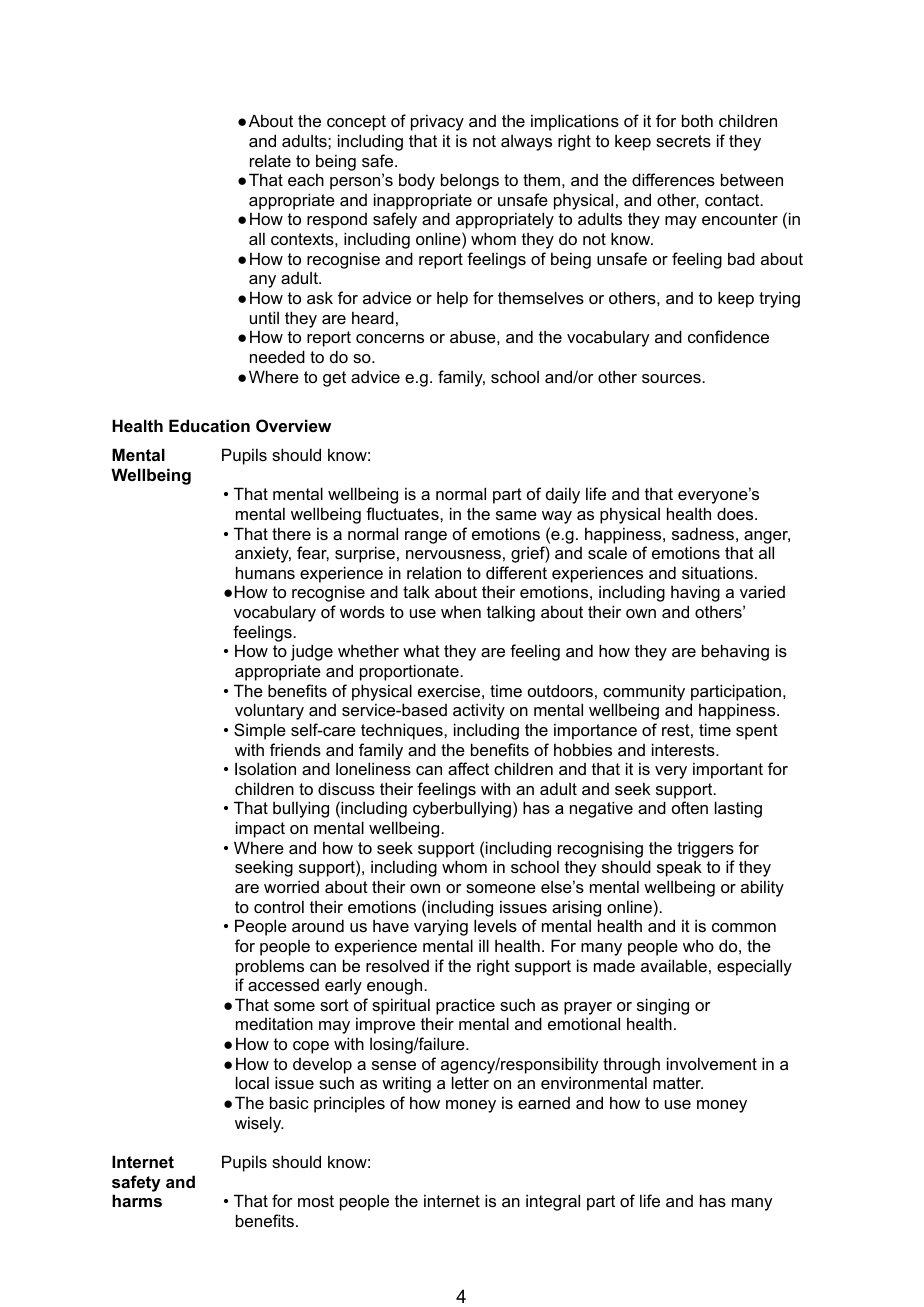 This screenshot has height=1307, width=924. Describe the element at coordinates (270, 160) in the screenshot. I see `relate` at that location.
